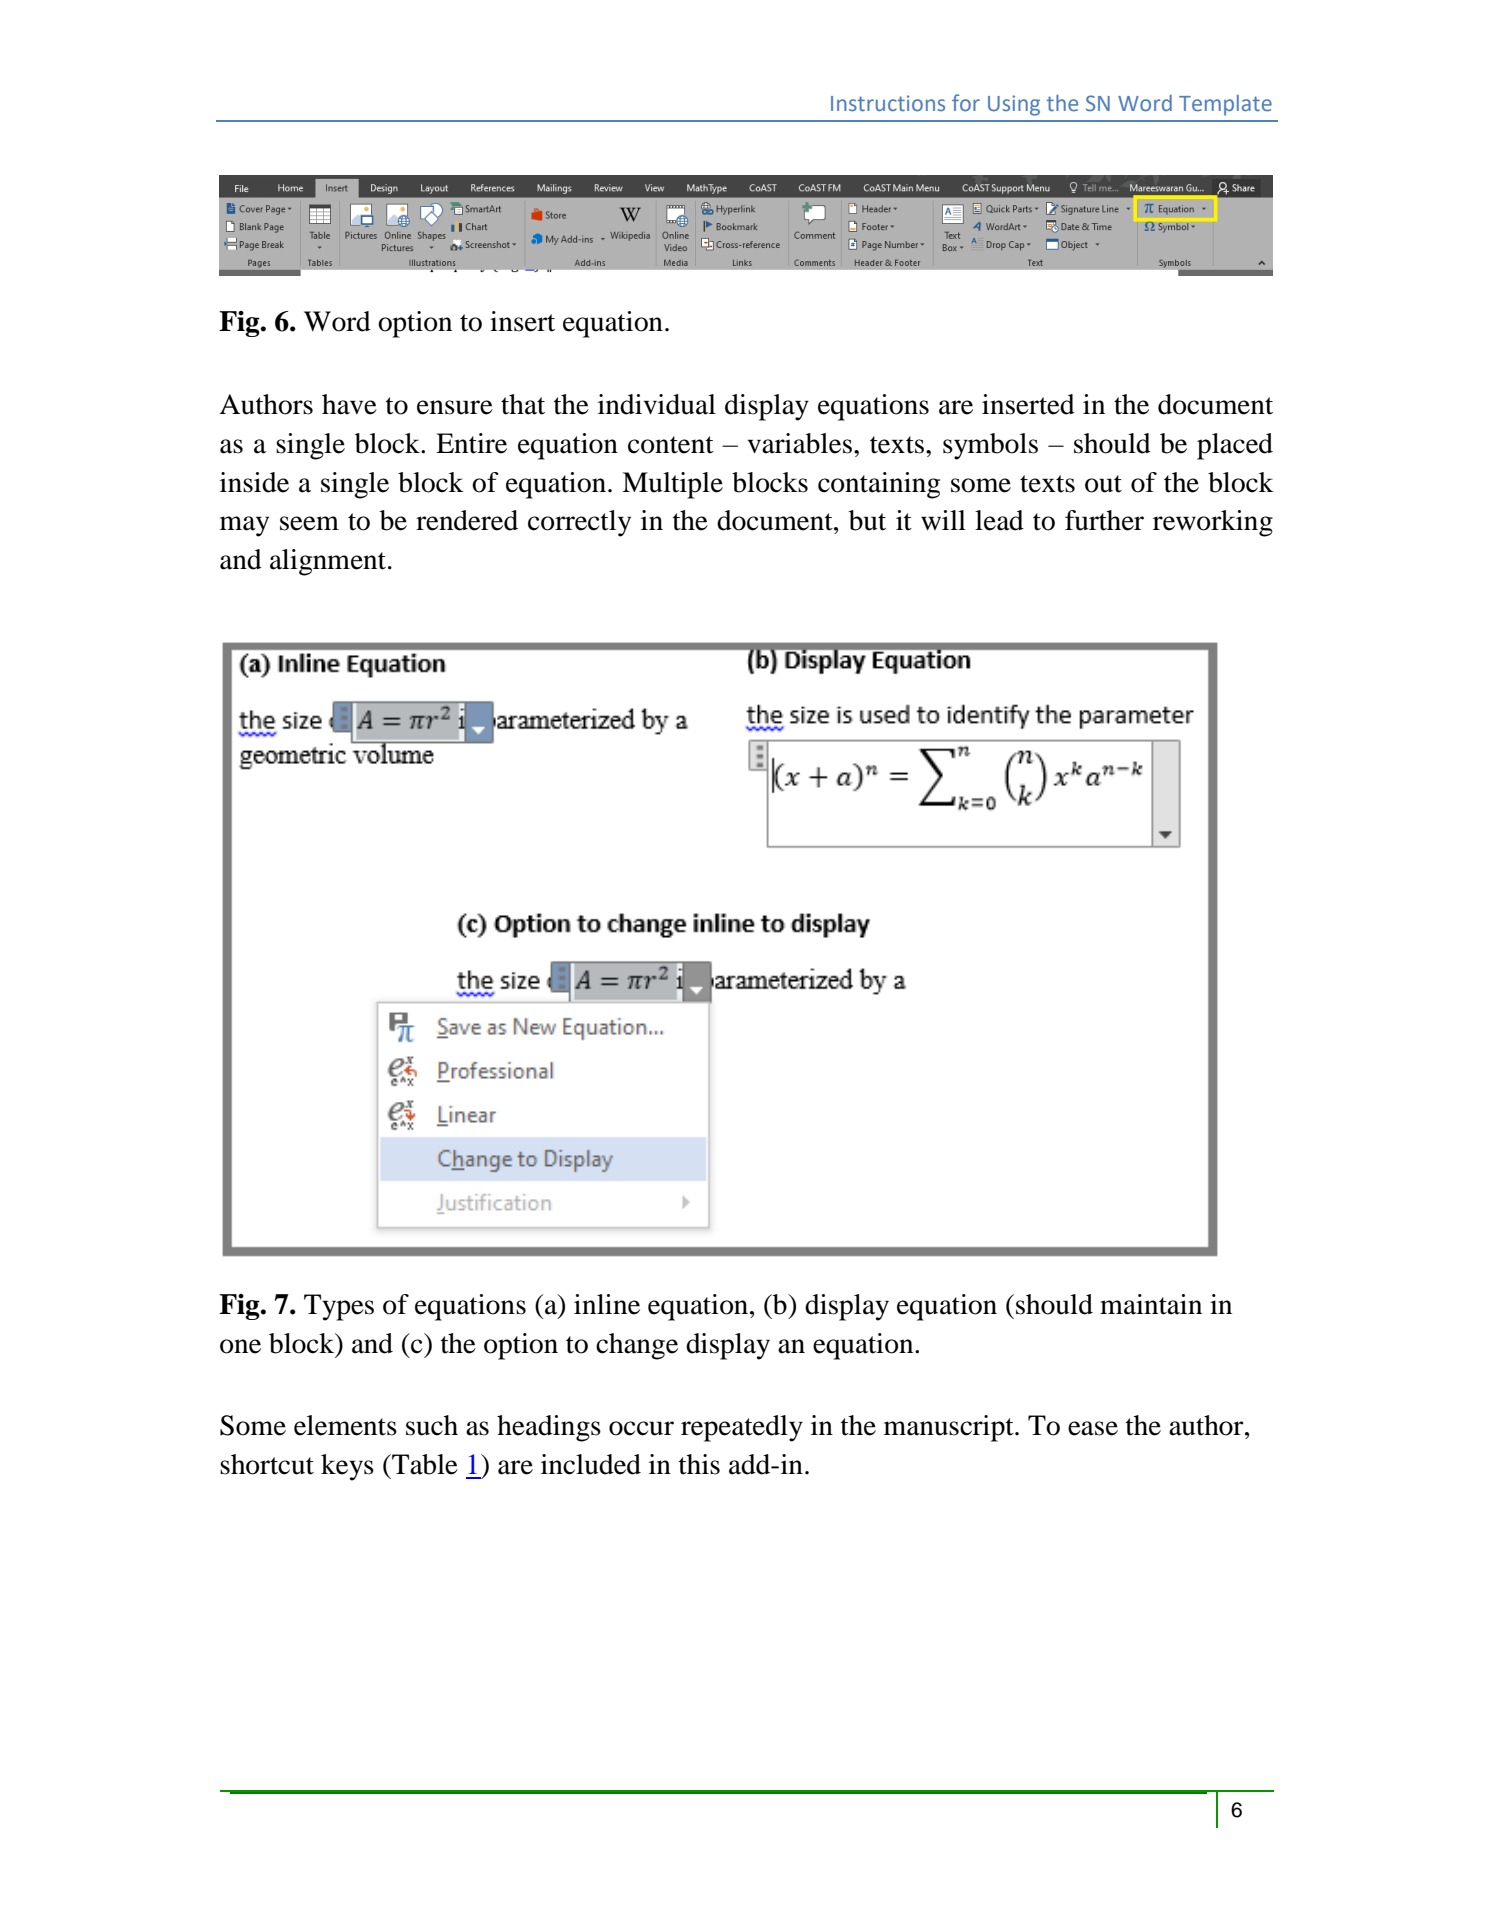 The image size is (1493, 1932). What do you see at coordinates (1014, 105) in the screenshot?
I see `Using` at bounding box center [1014, 105].
